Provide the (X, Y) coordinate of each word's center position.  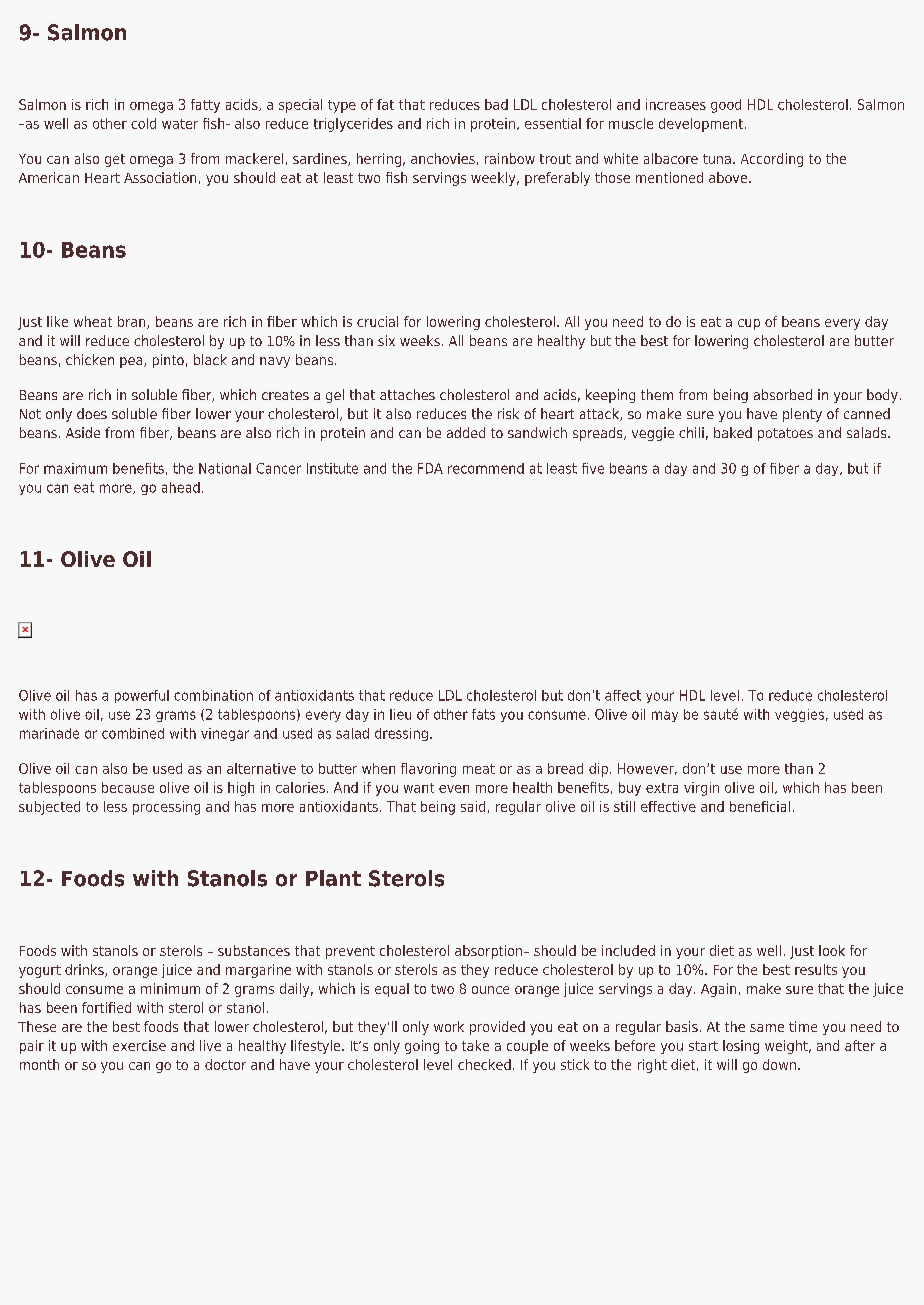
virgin (701, 789)
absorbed (783, 394)
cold (143, 123)
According (772, 160)
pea (132, 362)
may (665, 716)
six (386, 340)
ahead (181, 487)
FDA (430, 468)
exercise (139, 1045)
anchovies (443, 158)
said (473, 806)
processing (166, 808)
